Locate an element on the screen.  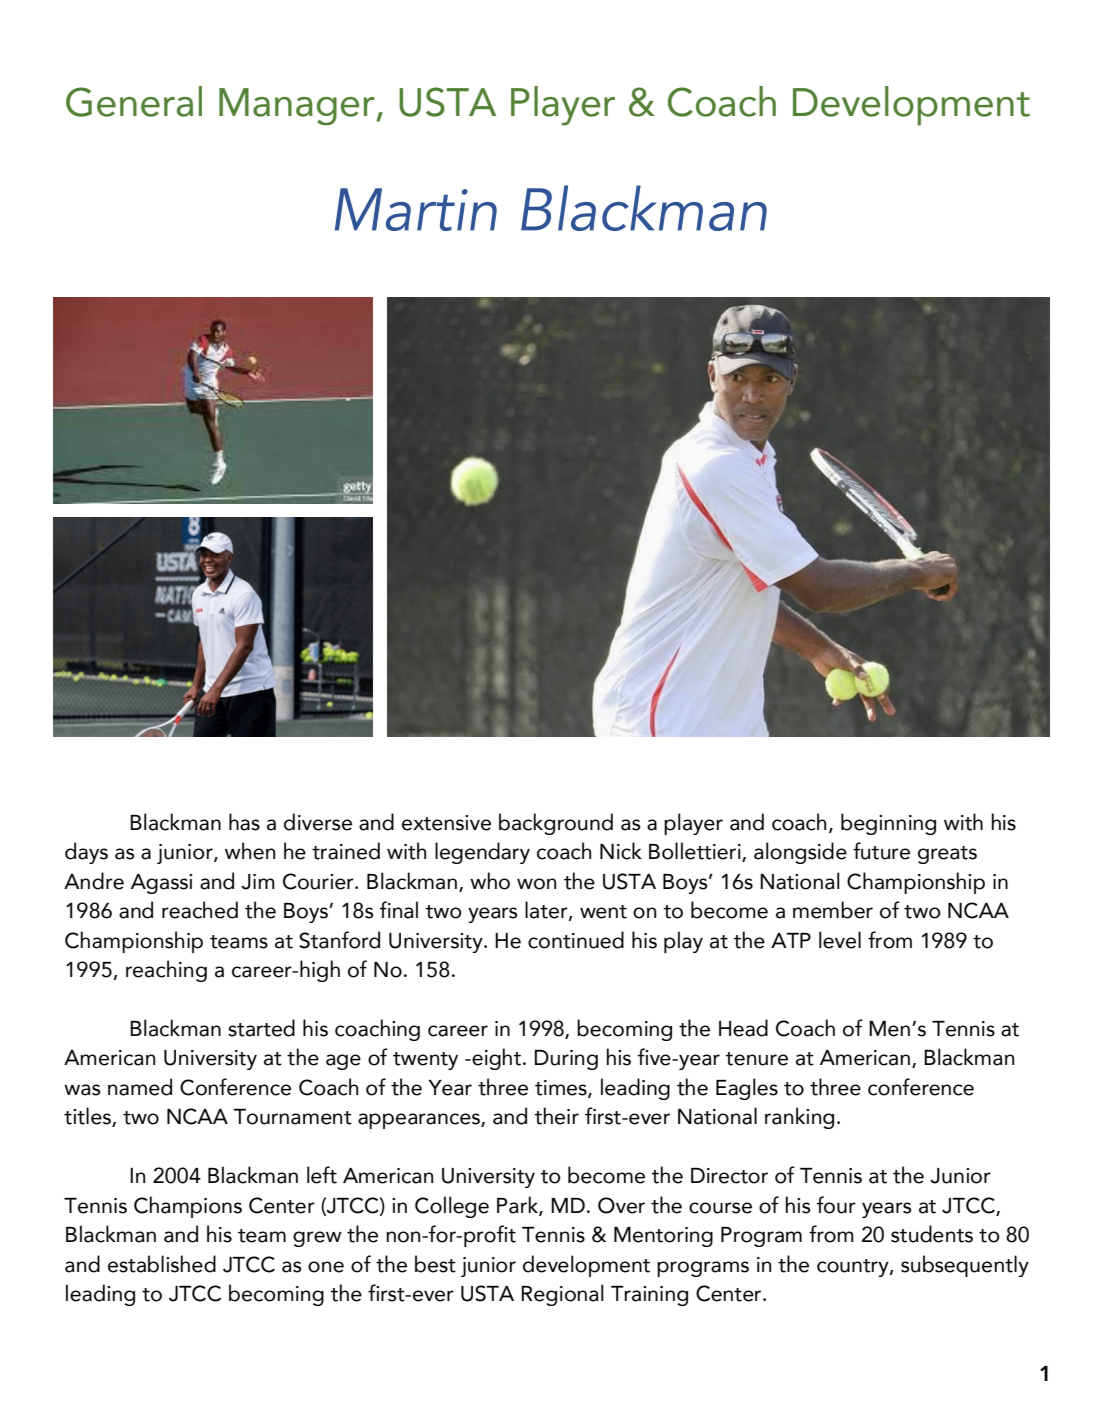
Regional is located at coordinates (562, 1295).
